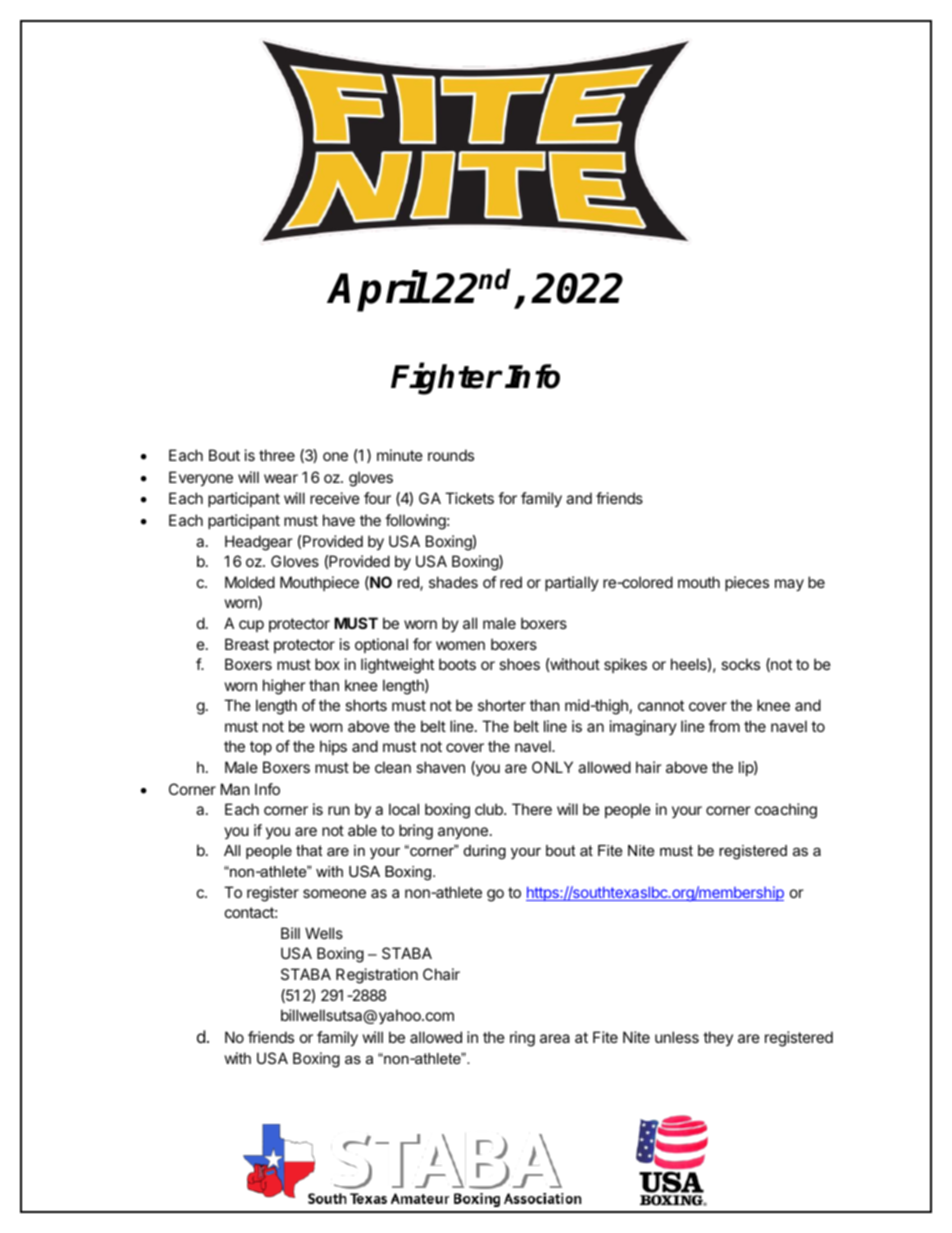 The height and width of the screenshot is (1233, 952). What do you see at coordinates (786, 811) in the screenshot?
I see `coaching` at bounding box center [786, 811].
